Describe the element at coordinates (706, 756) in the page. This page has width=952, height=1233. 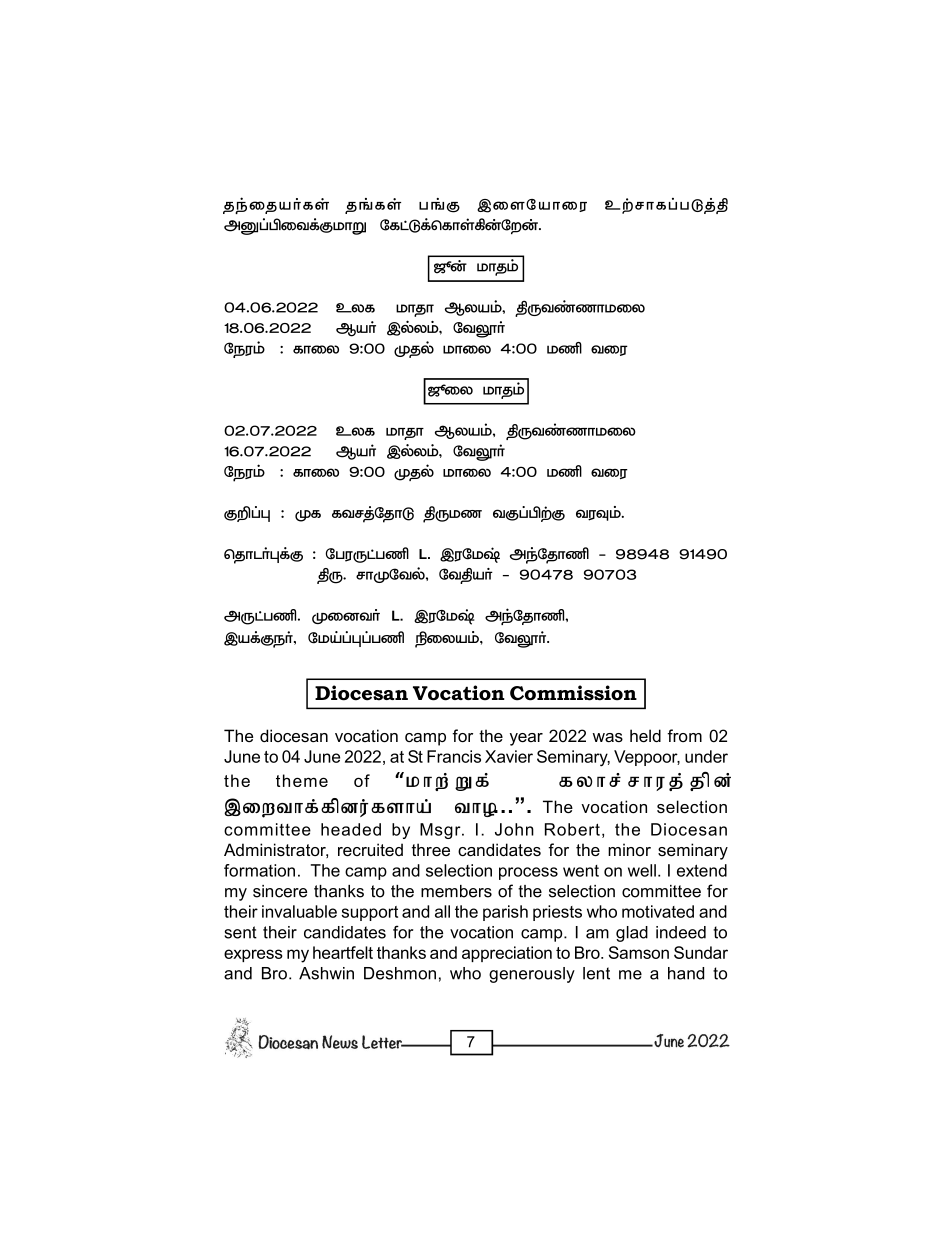
I see `under` at that location.
